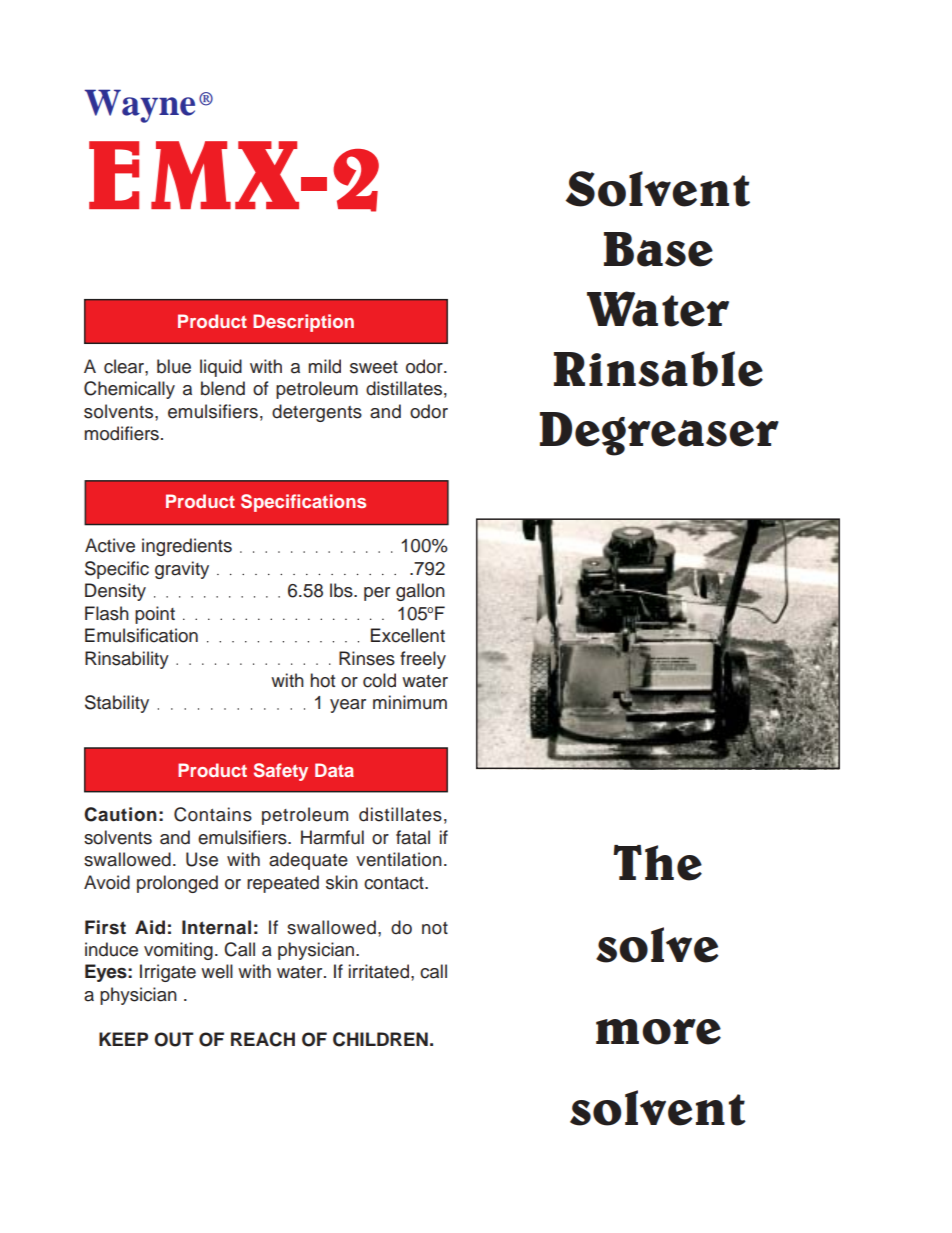 The image size is (952, 1233). I want to click on Description, so click(303, 323).
